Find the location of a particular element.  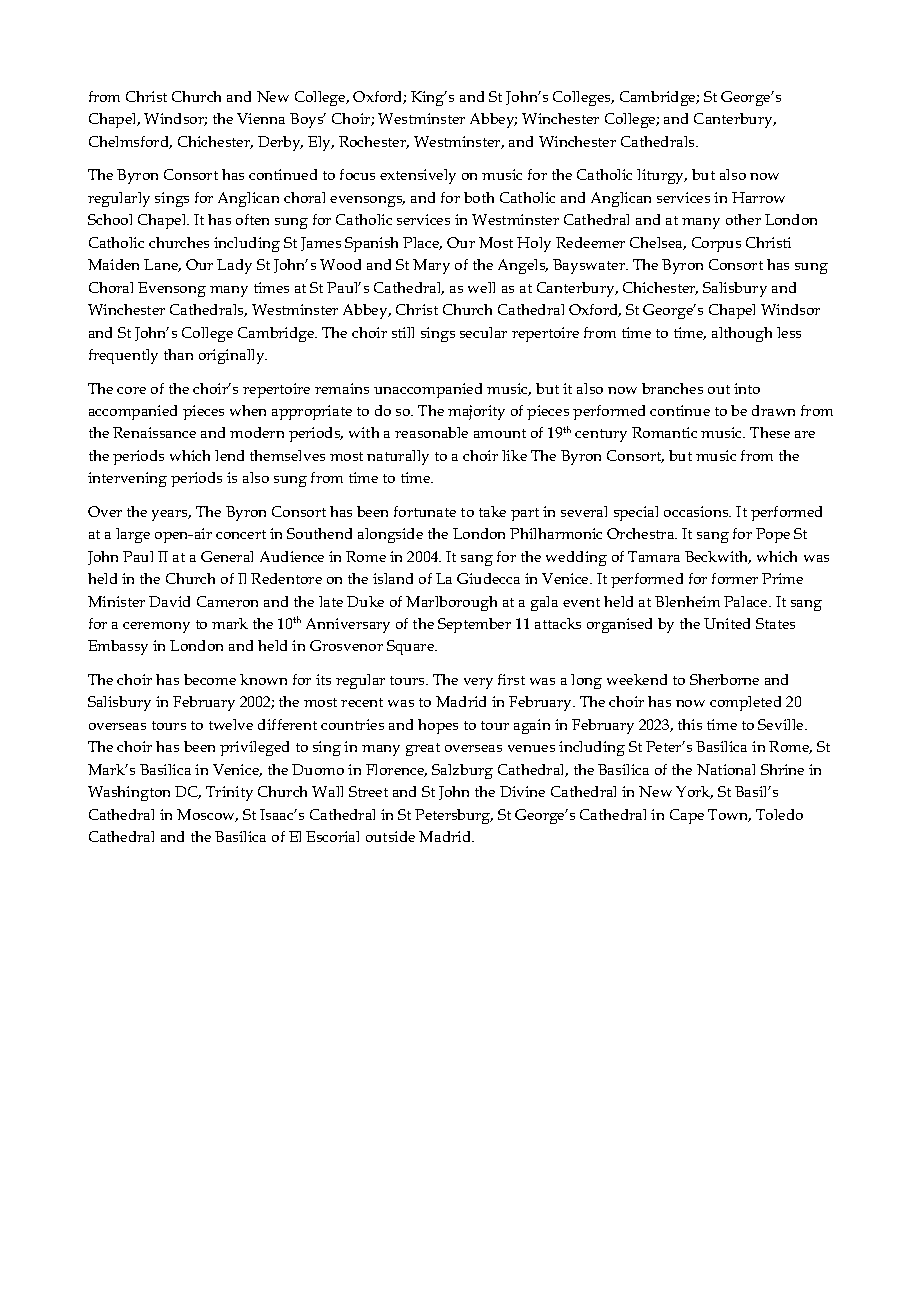

completed is located at coordinates (745, 703).
